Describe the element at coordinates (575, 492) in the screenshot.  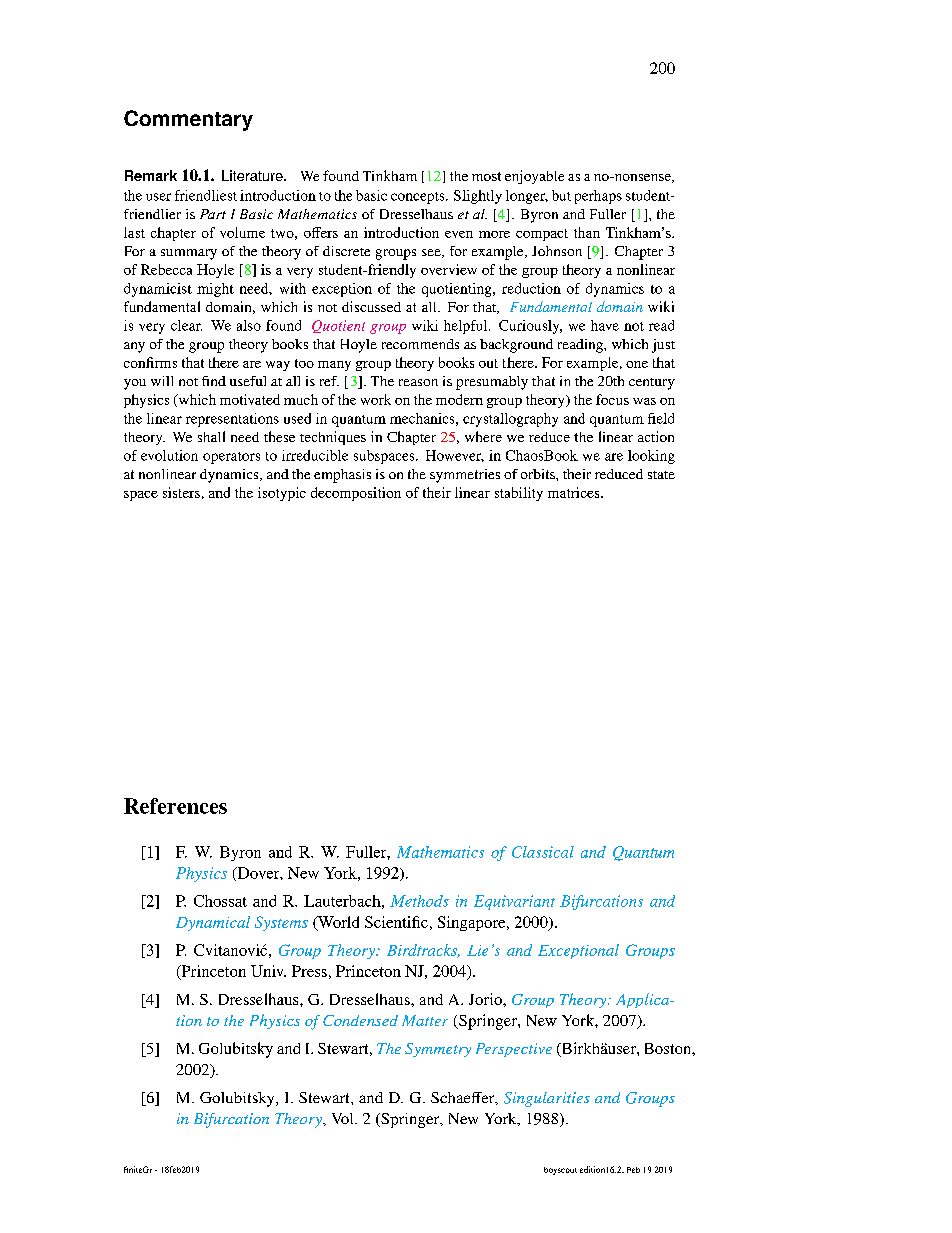
I see `matrices` at that location.
